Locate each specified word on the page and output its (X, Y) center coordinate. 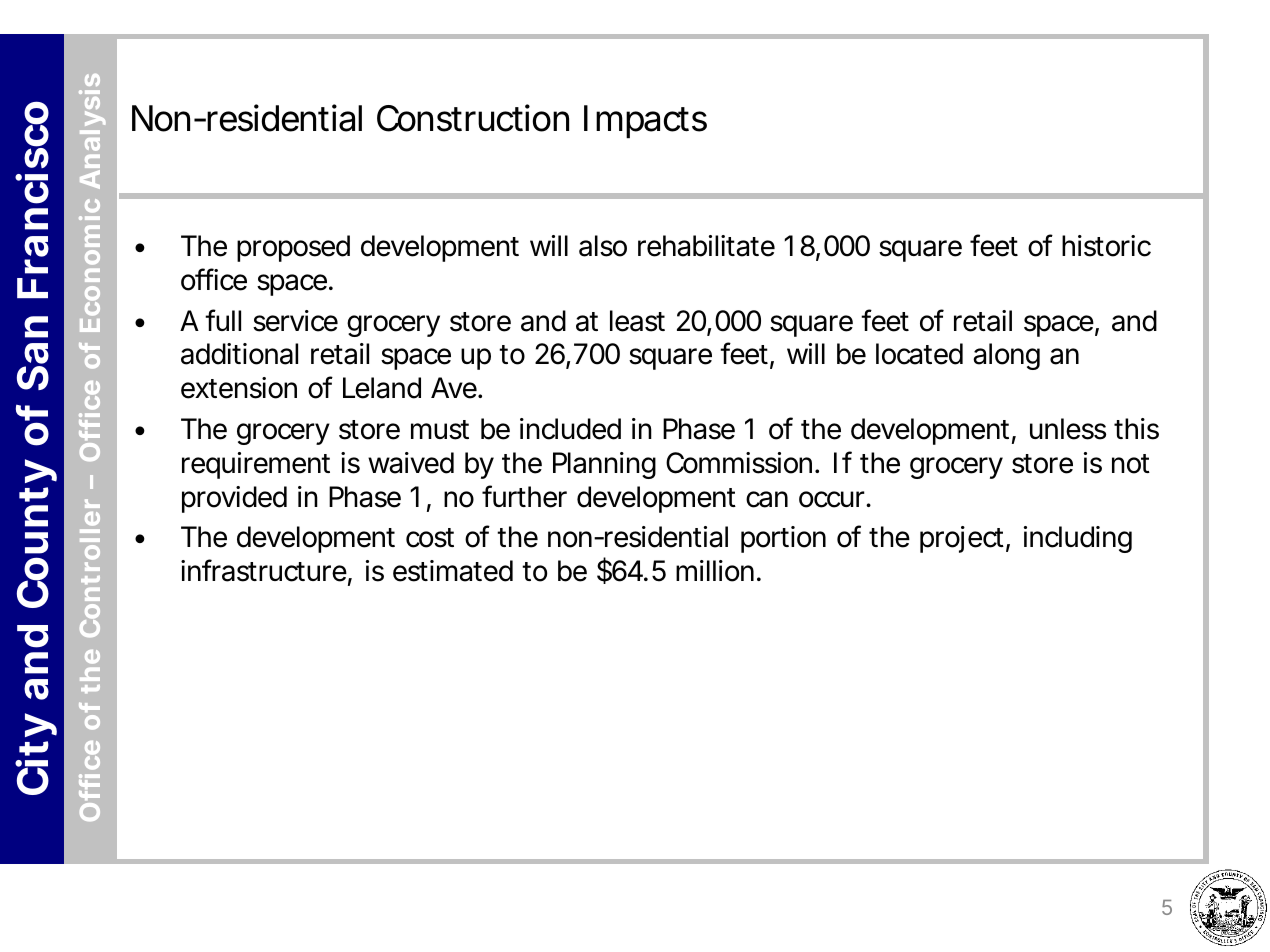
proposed (293, 248)
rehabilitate (706, 246)
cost (430, 538)
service (295, 321)
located (919, 354)
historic (1106, 246)
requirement (256, 465)
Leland (382, 388)
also (603, 246)
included (570, 429)
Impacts (645, 122)
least (637, 321)
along (1006, 356)
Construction (473, 118)
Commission (739, 463)
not (1131, 464)
